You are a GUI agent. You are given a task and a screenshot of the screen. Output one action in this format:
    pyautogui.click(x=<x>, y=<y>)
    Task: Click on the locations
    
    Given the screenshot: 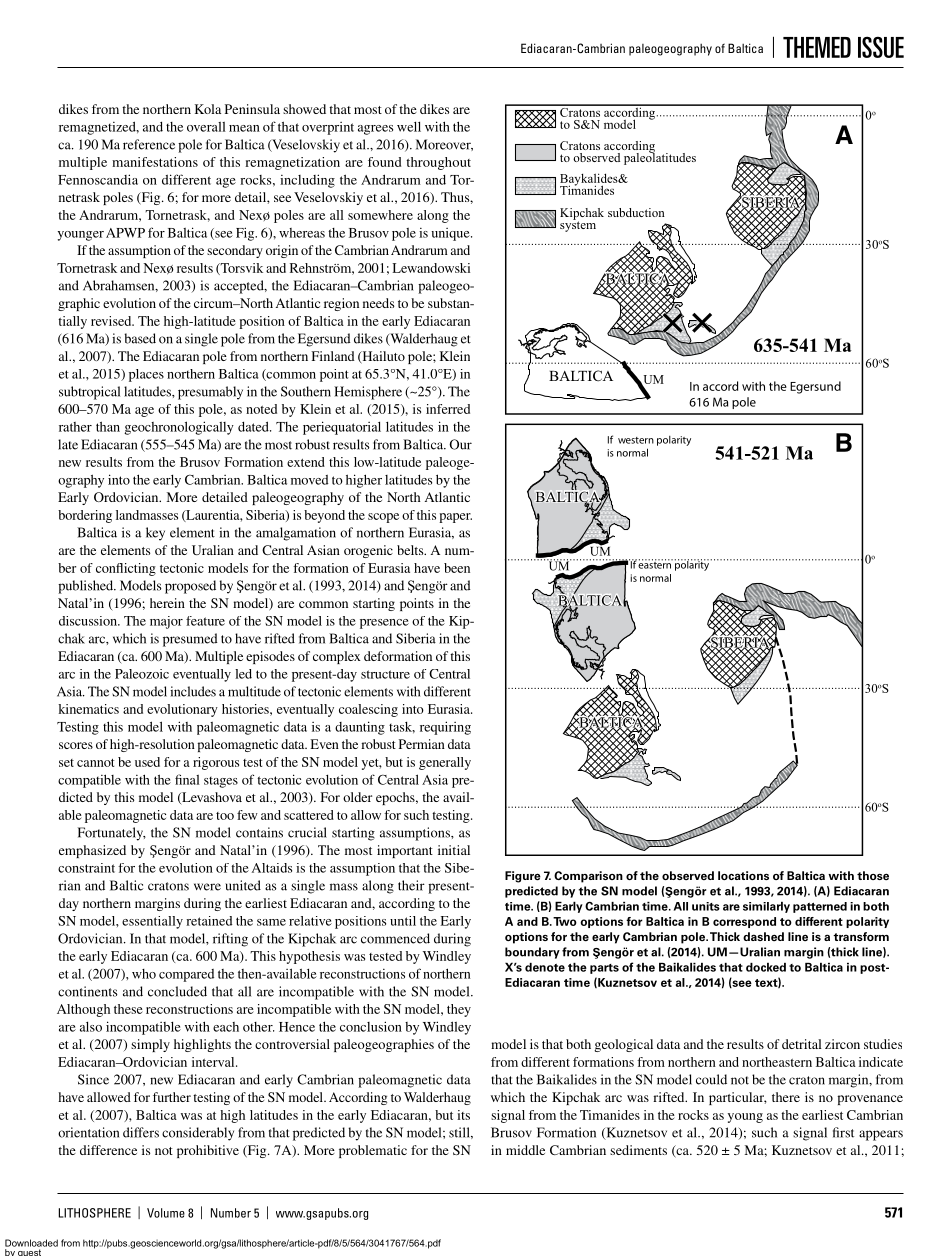 What is the action you would take?
    pyautogui.click(x=743, y=875)
